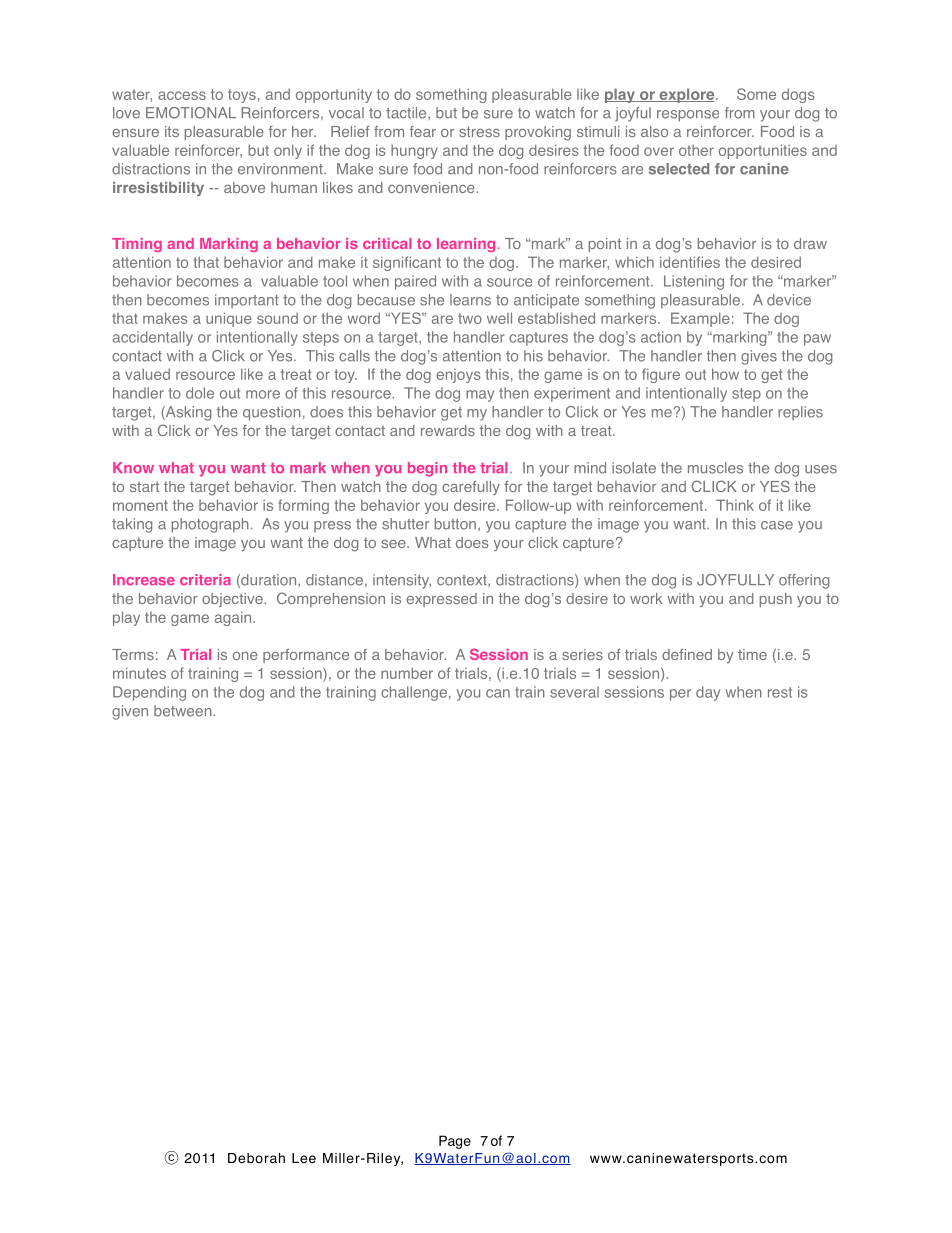 The height and width of the screenshot is (1233, 952). Describe the element at coordinates (304, 1158) in the screenshot. I see `Lee` at that location.
